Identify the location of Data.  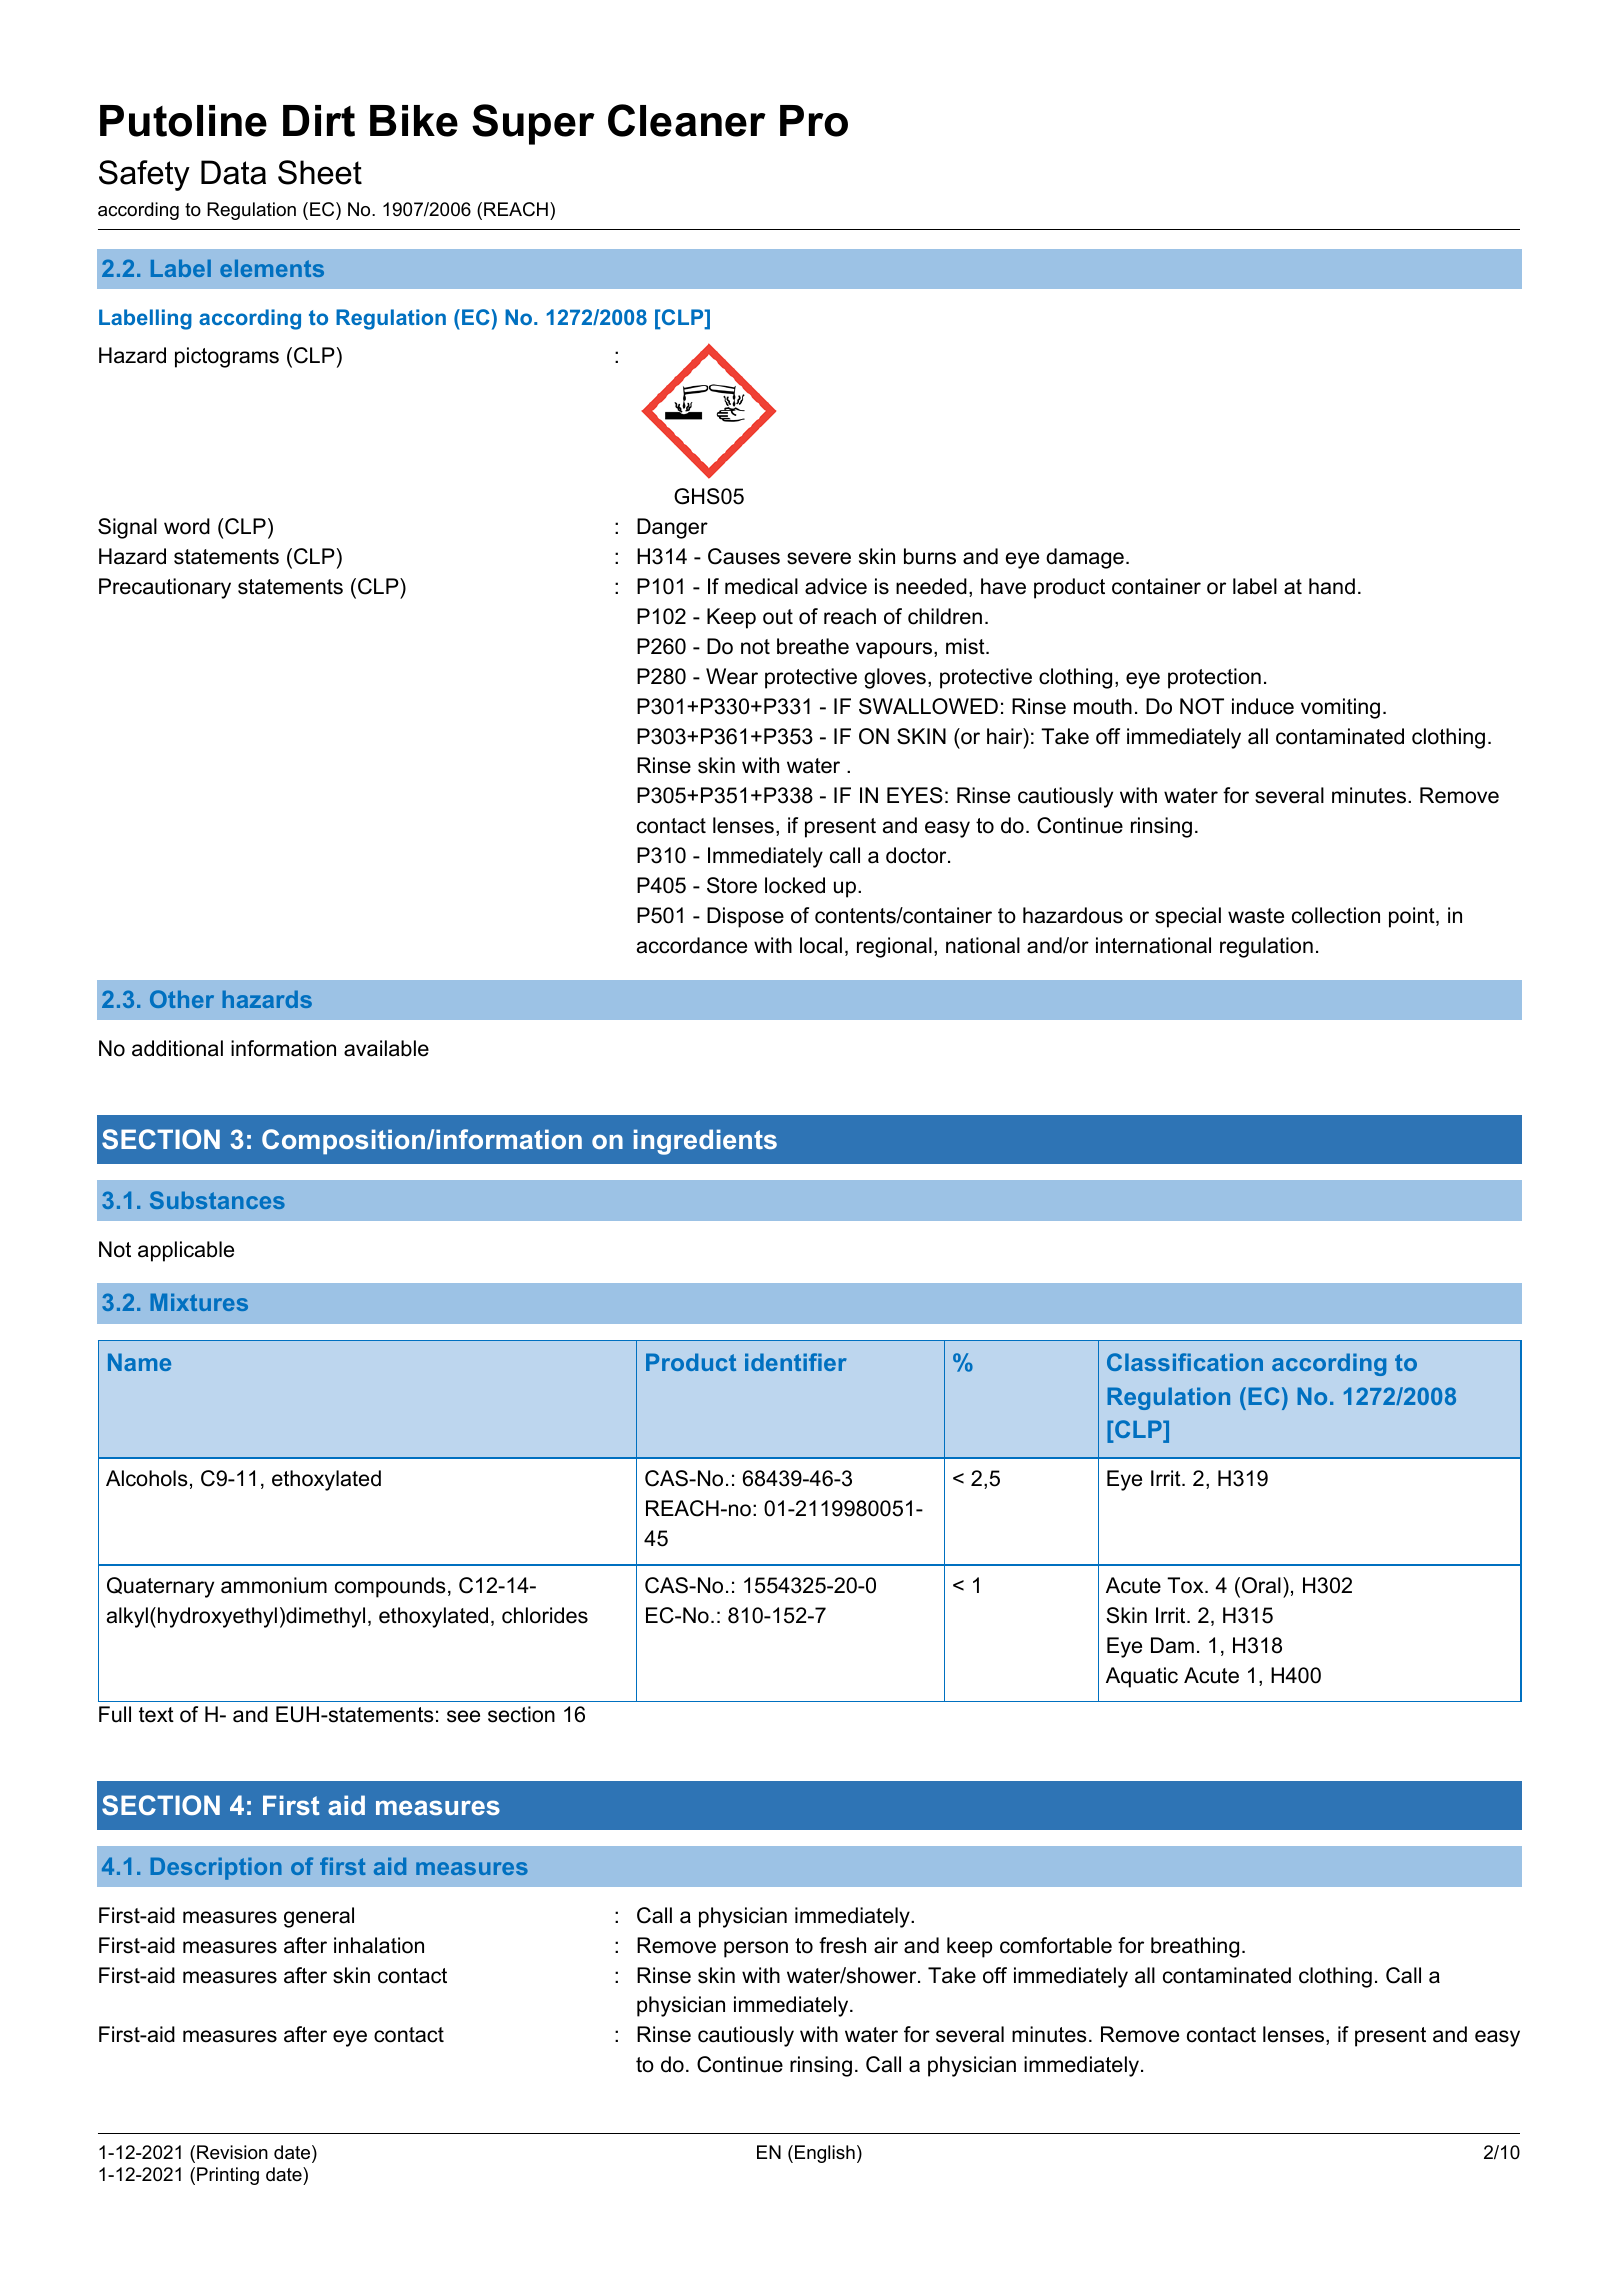
(233, 172).
